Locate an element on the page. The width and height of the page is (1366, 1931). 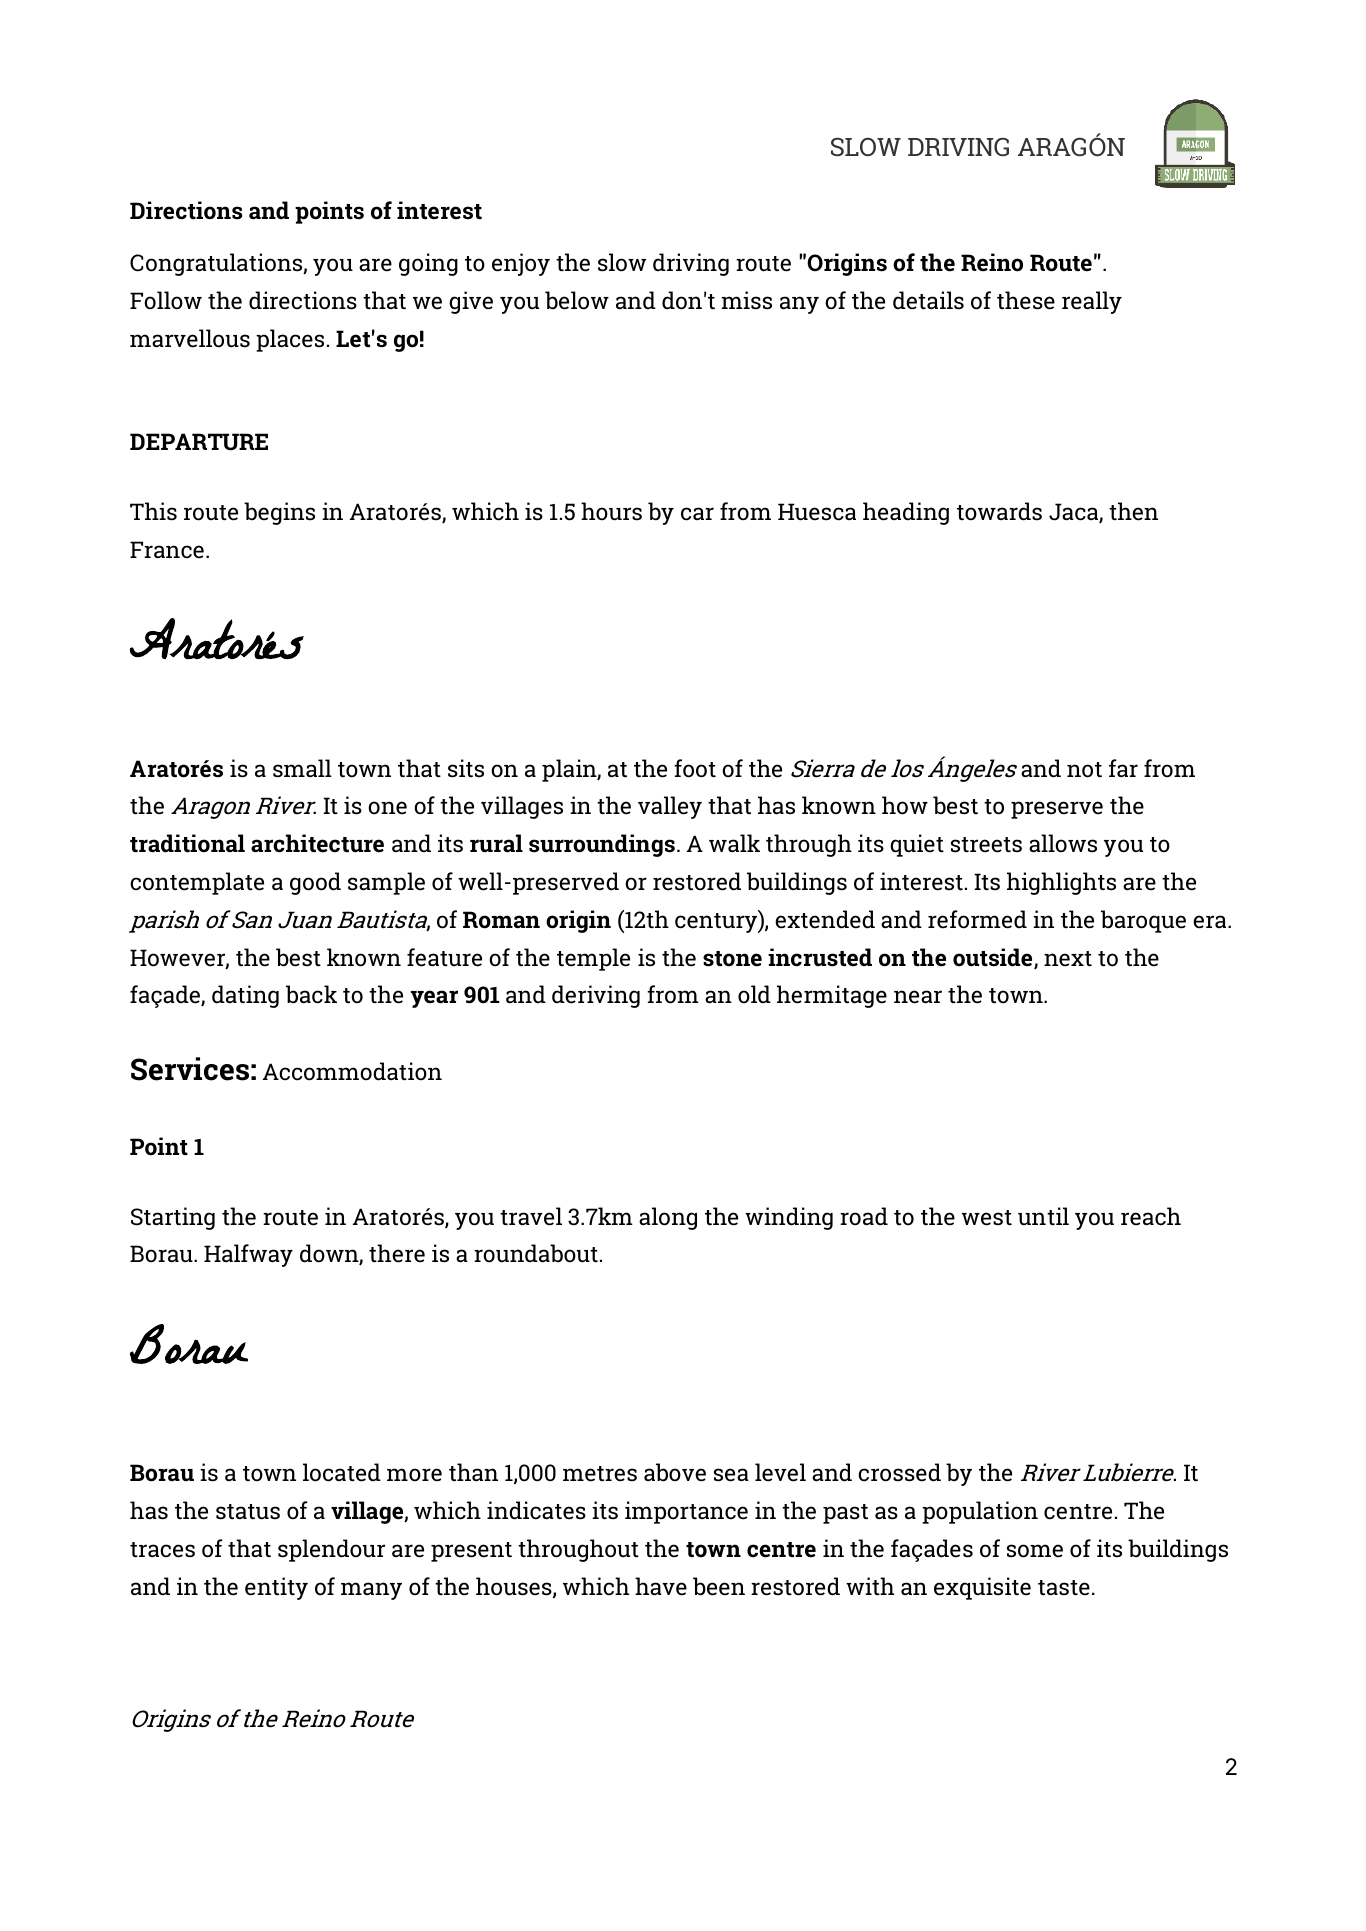
good is located at coordinates (315, 883).
